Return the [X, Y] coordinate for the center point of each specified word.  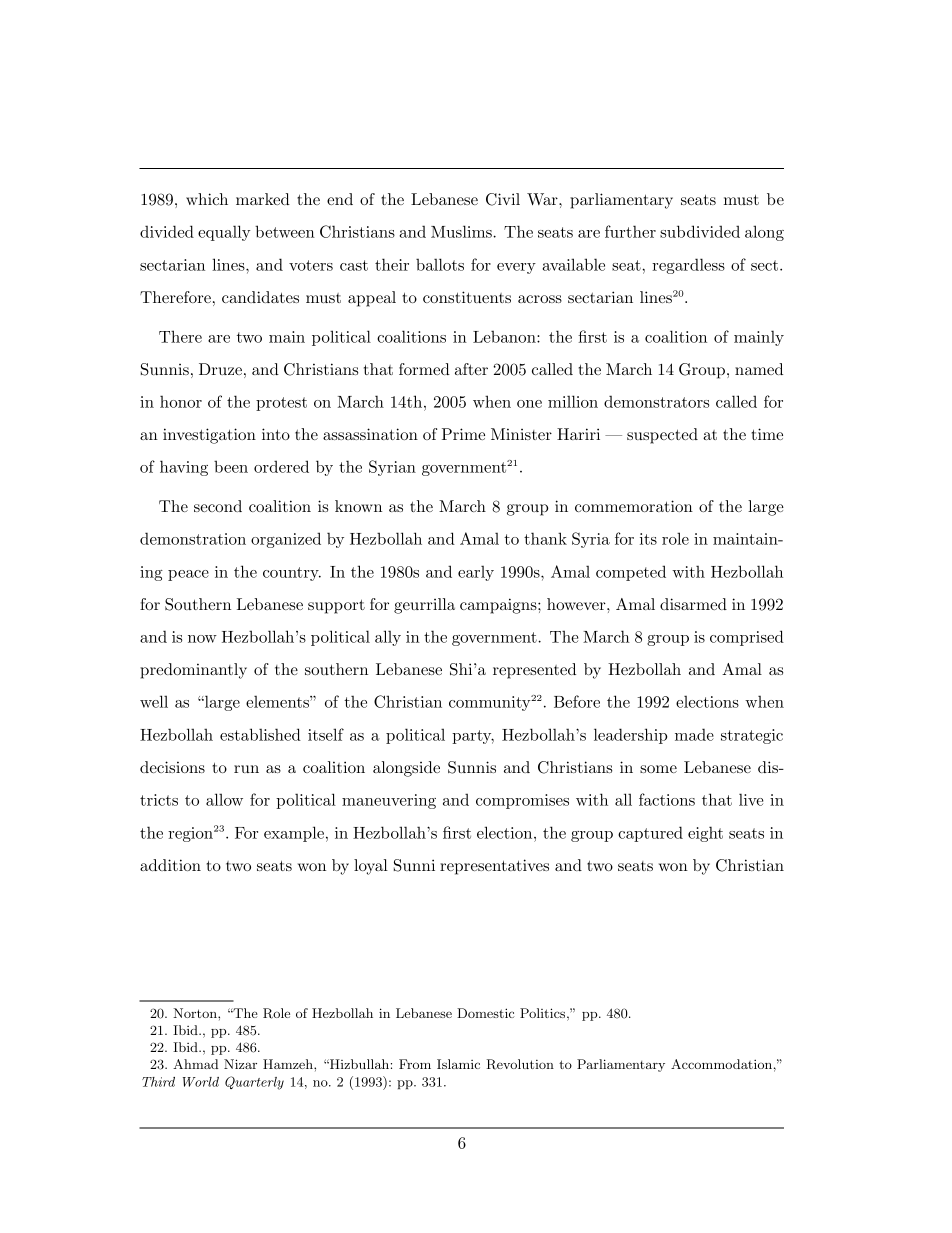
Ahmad [195, 1064]
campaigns [499, 606]
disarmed [693, 604]
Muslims [462, 231]
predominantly [193, 671]
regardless [688, 266]
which [207, 199]
